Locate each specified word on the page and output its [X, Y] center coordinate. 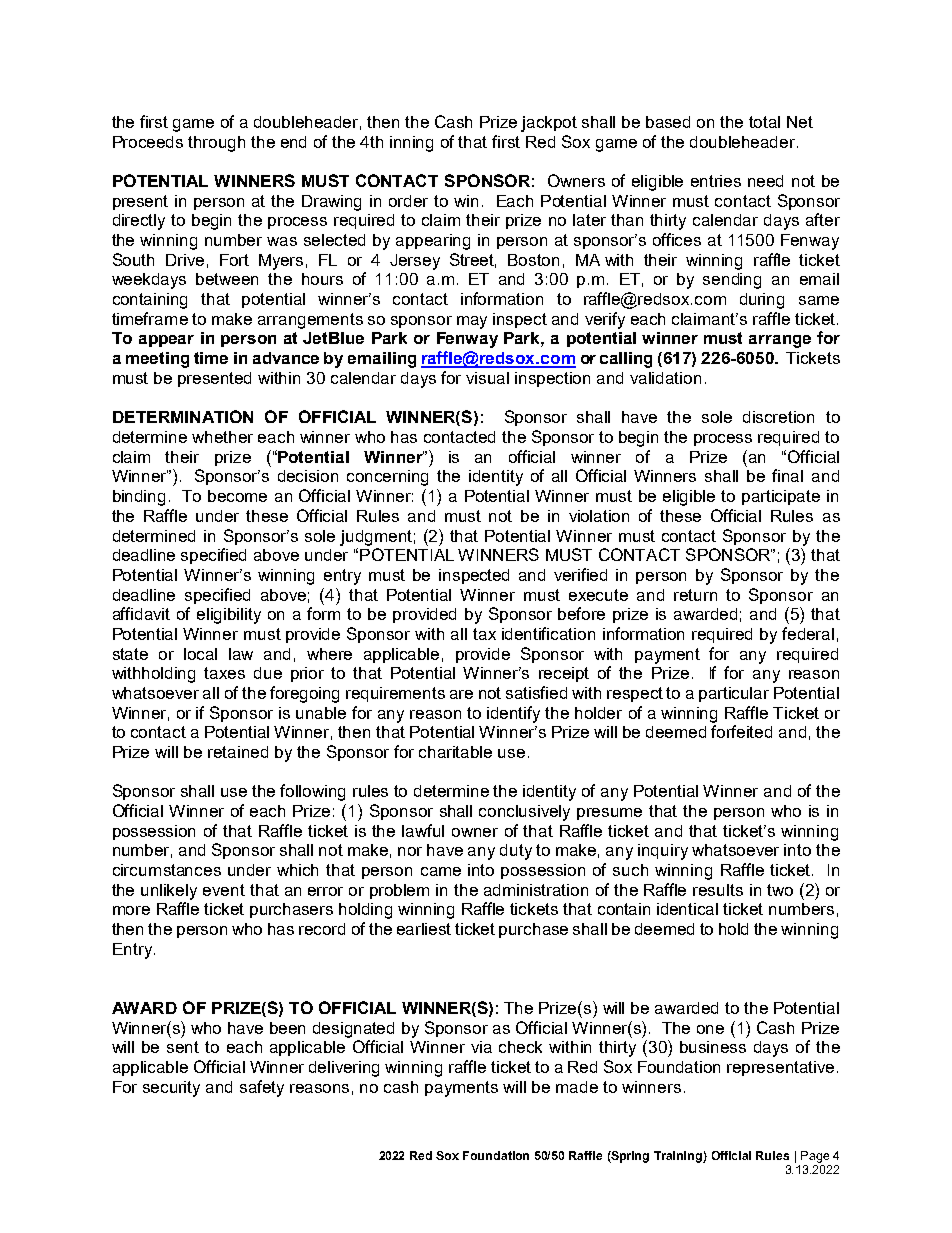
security [171, 1089]
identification [548, 633]
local [200, 654]
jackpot [549, 124]
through [216, 144]
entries [716, 181]
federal [808, 633]
